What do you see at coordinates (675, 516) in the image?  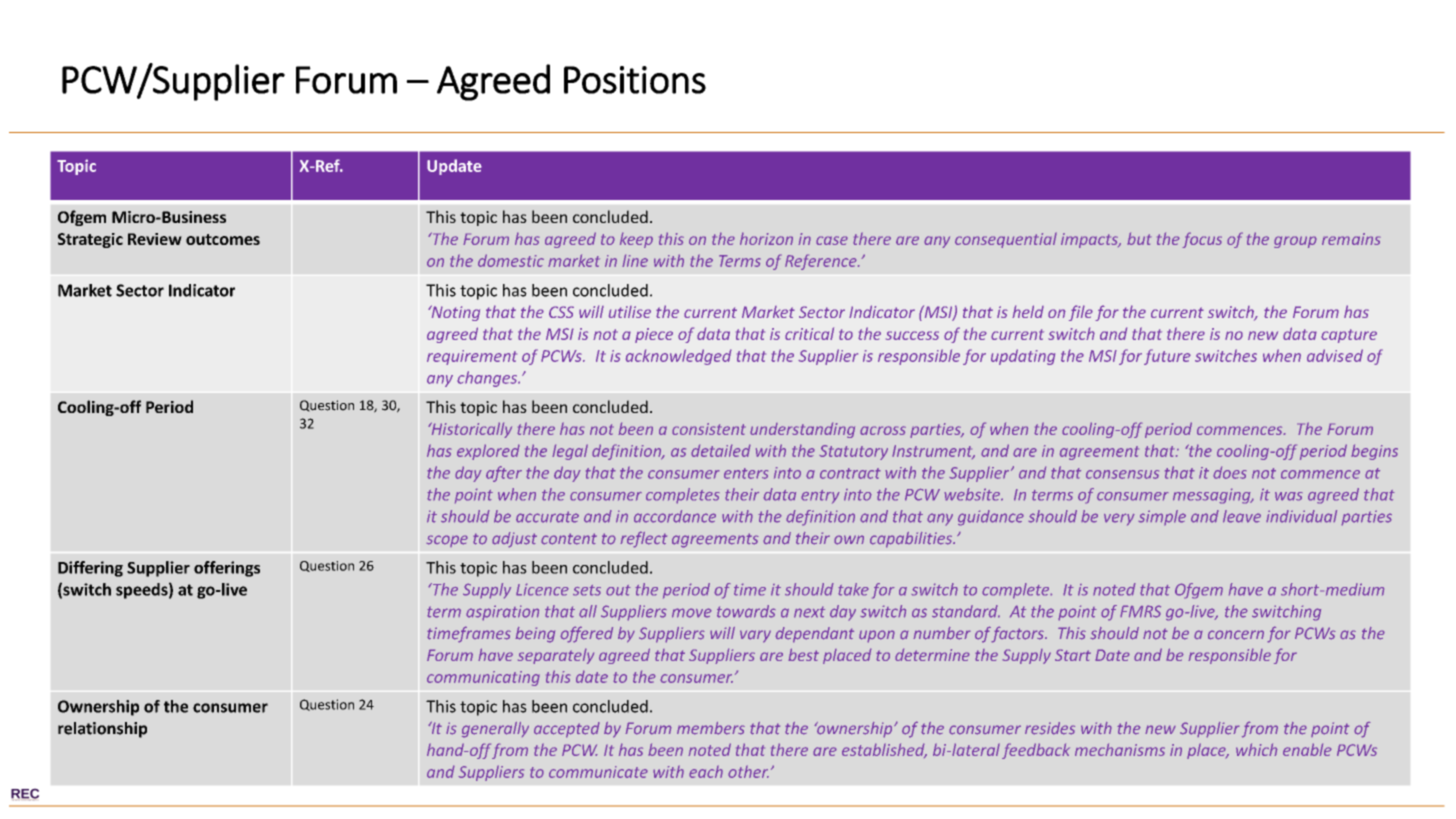 I see `accordance` at bounding box center [675, 516].
